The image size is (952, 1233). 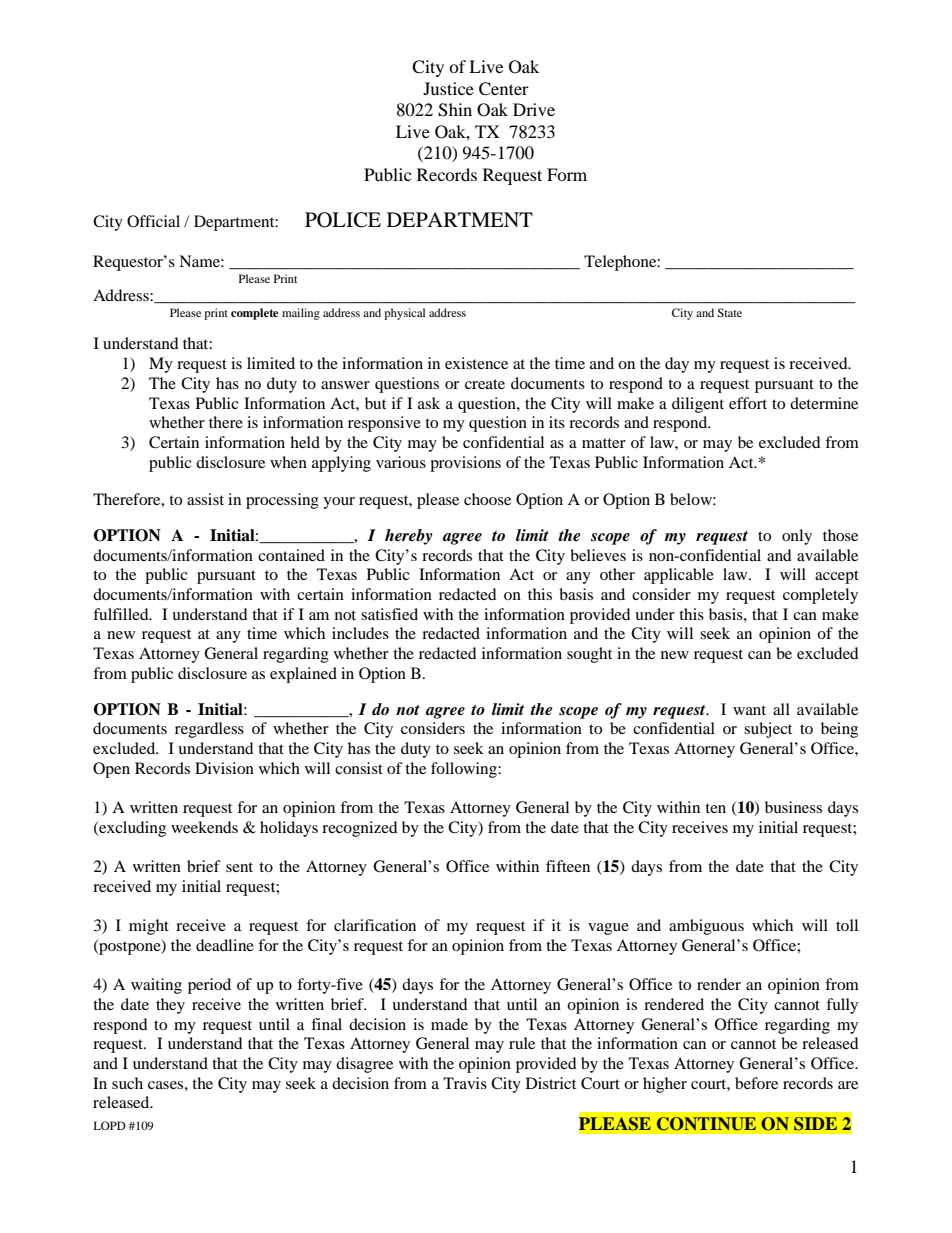 I want to click on Shin, so click(x=455, y=110).
